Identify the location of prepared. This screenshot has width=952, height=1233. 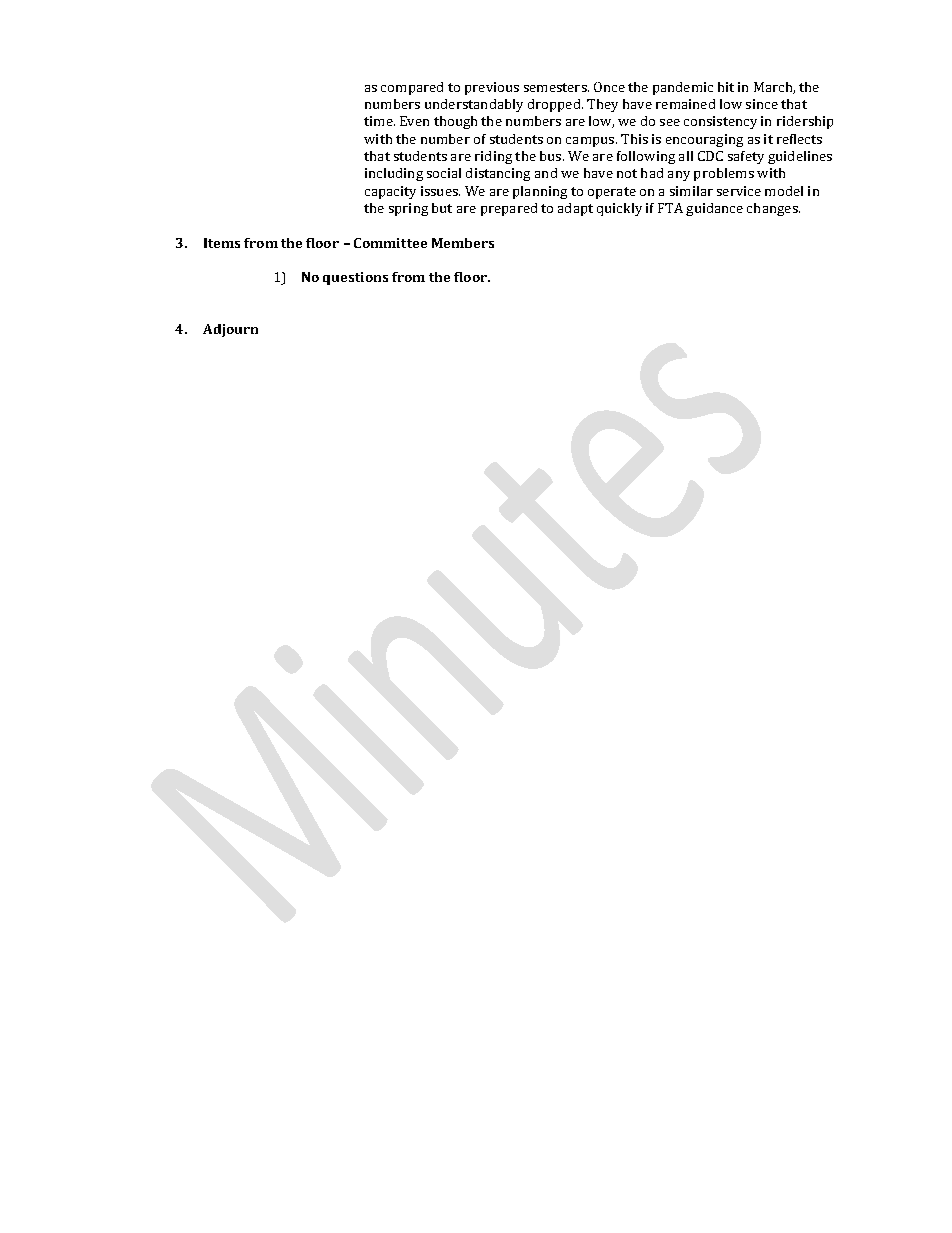
(509, 209).
